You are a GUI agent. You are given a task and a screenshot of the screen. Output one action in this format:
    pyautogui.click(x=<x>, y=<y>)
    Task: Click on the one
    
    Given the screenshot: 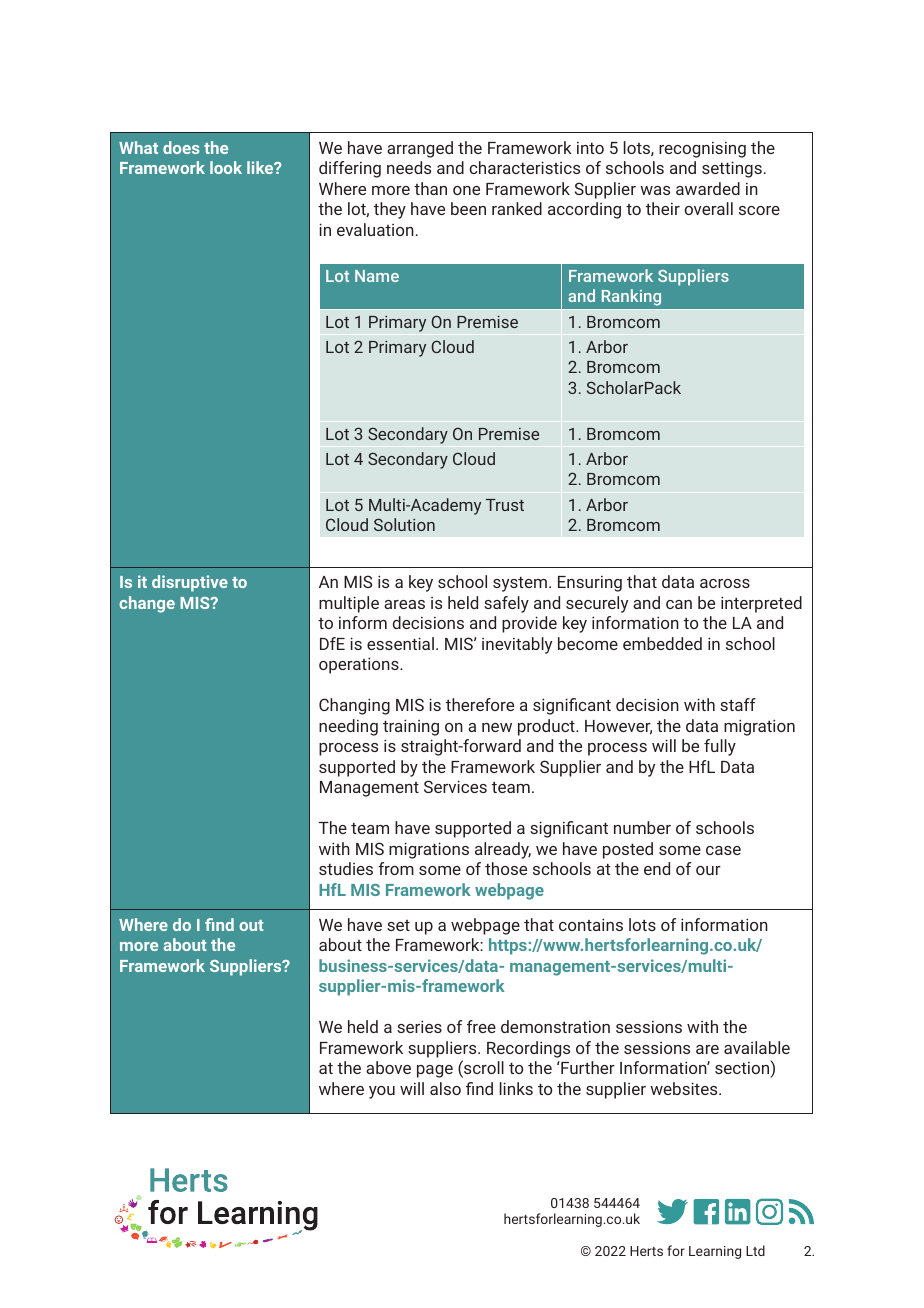 What is the action you would take?
    pyautogui.click(x=466, y=190)
